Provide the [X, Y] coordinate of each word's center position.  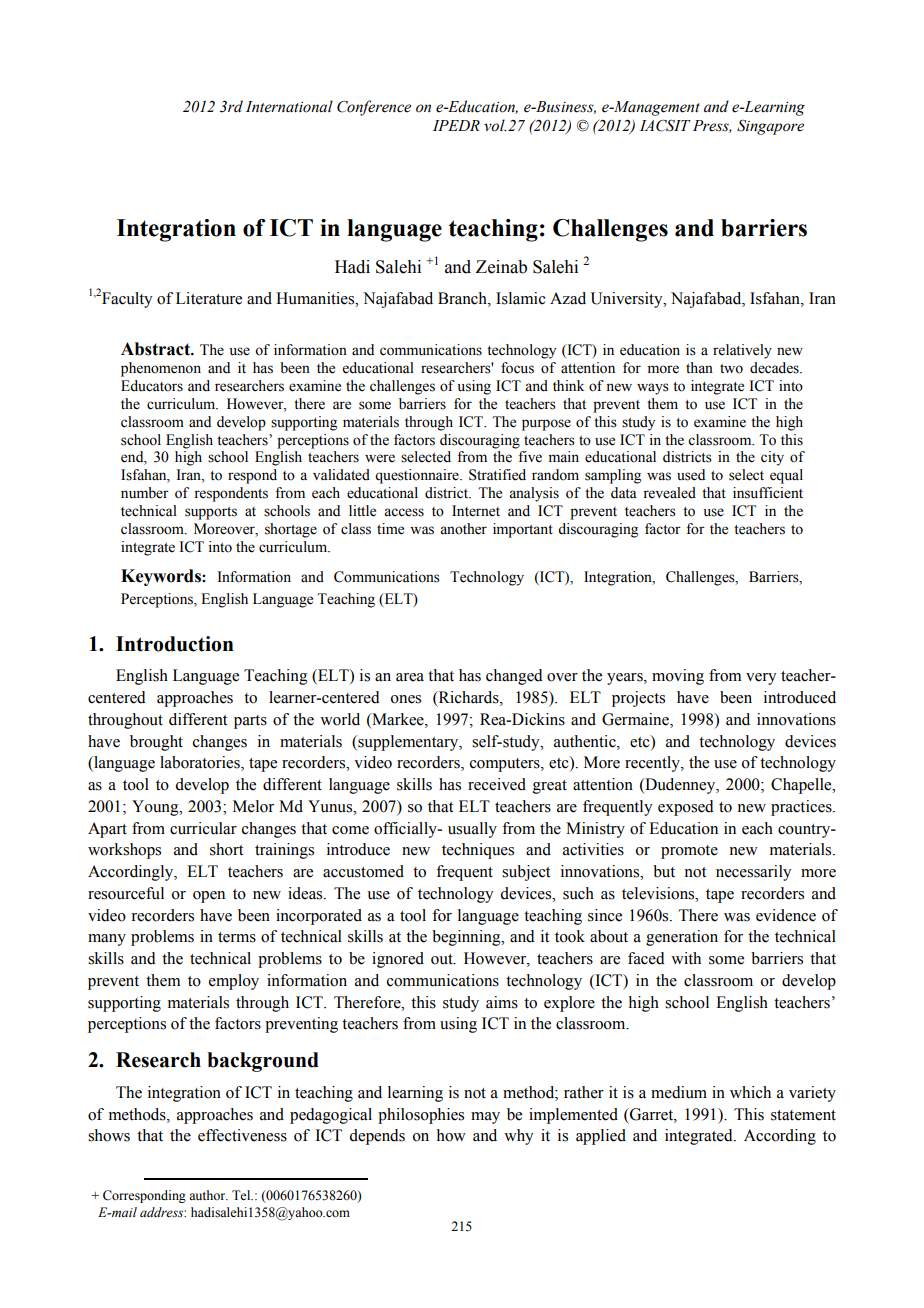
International [289, 106]
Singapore [770, 127]
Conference [374, 108]
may [485, 1118]
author [208, 1195]
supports [211, 513]
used [691, 475]
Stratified [497, 475]
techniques [478, 851]
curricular [203, 828]
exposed [686, 808]
